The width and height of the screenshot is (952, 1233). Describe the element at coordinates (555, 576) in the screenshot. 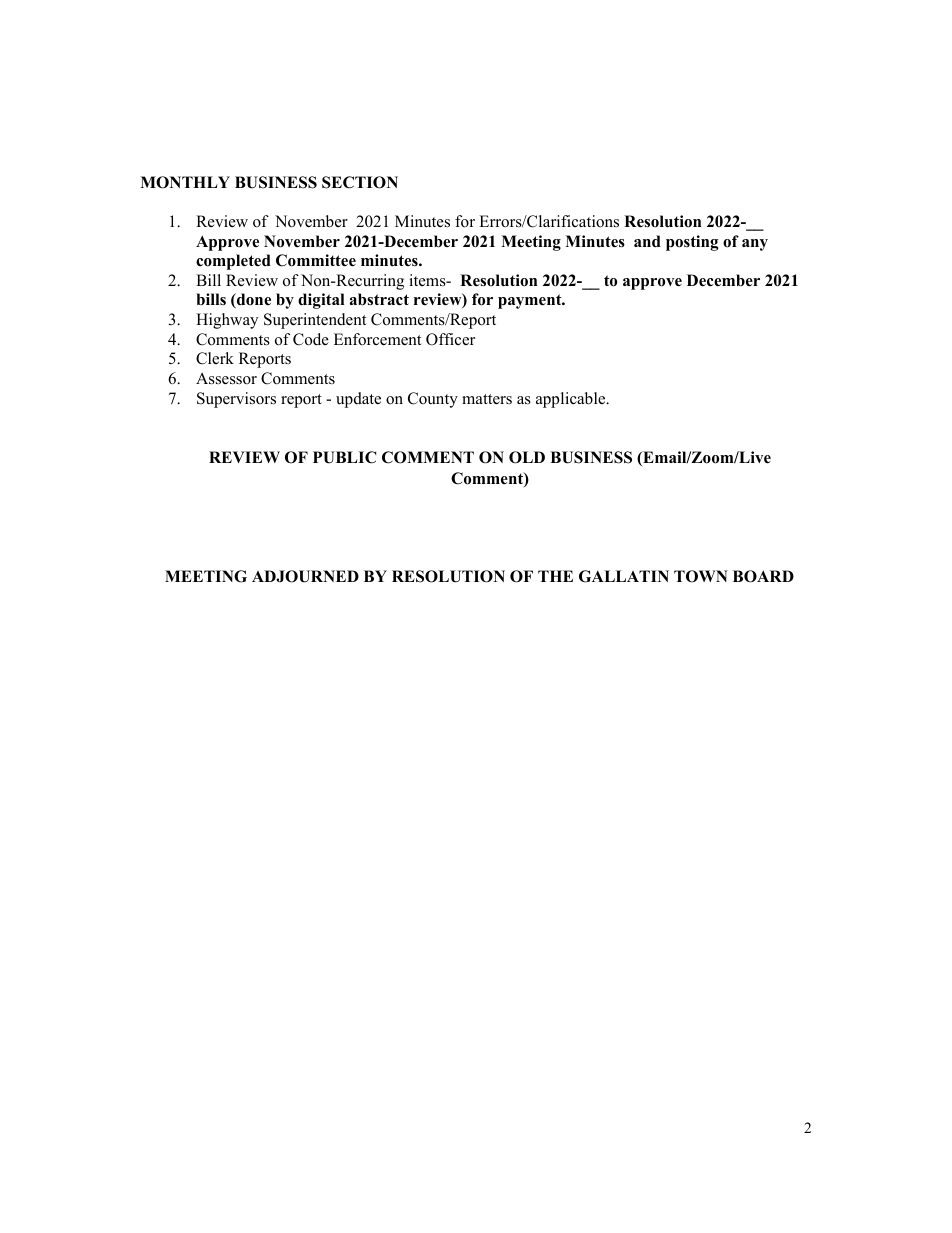

I see `THE` at that location.
